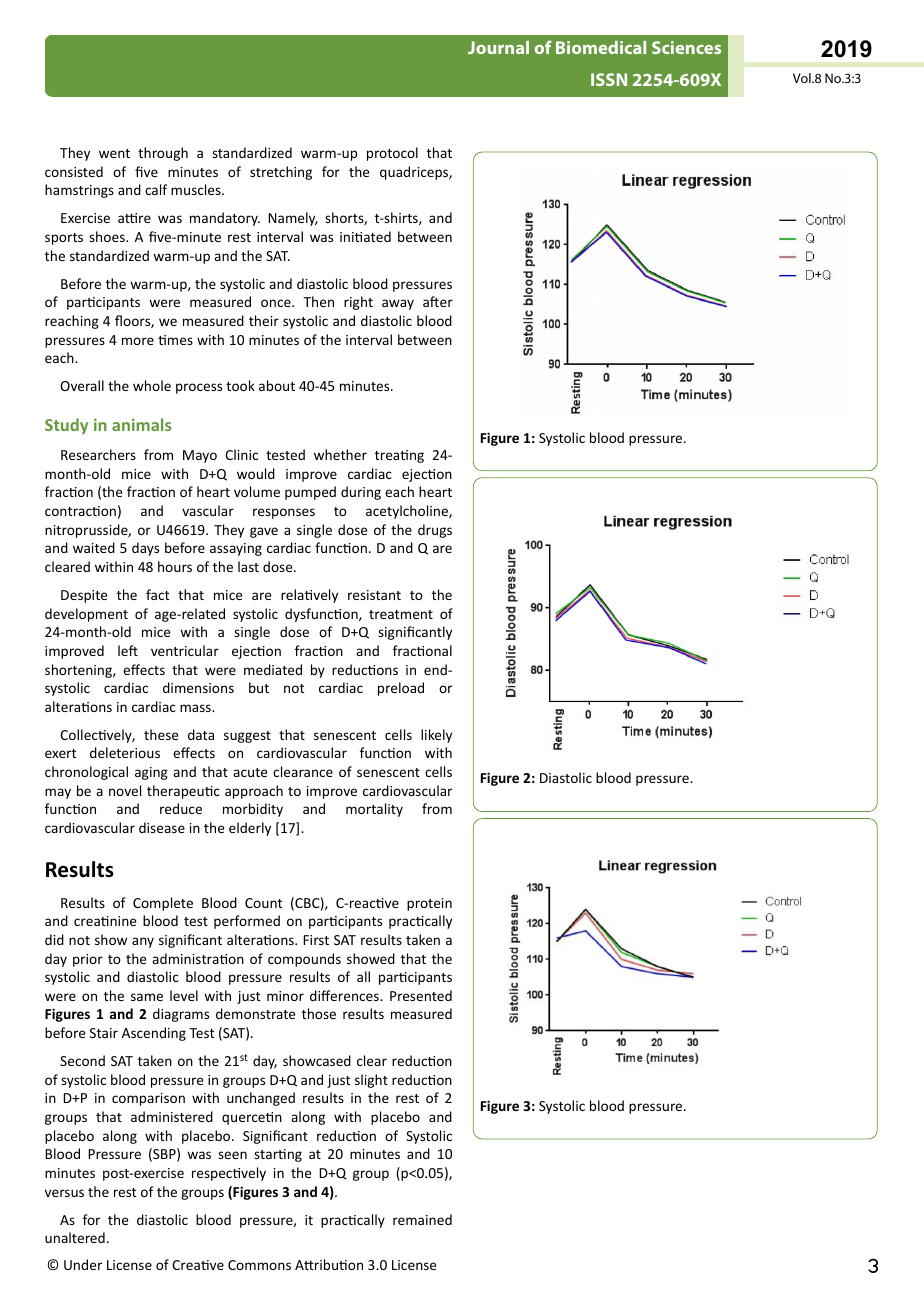  What do you see at coordinates (358, 303) in the screenshot?
I see `right` at bounding box center [358, 303].
